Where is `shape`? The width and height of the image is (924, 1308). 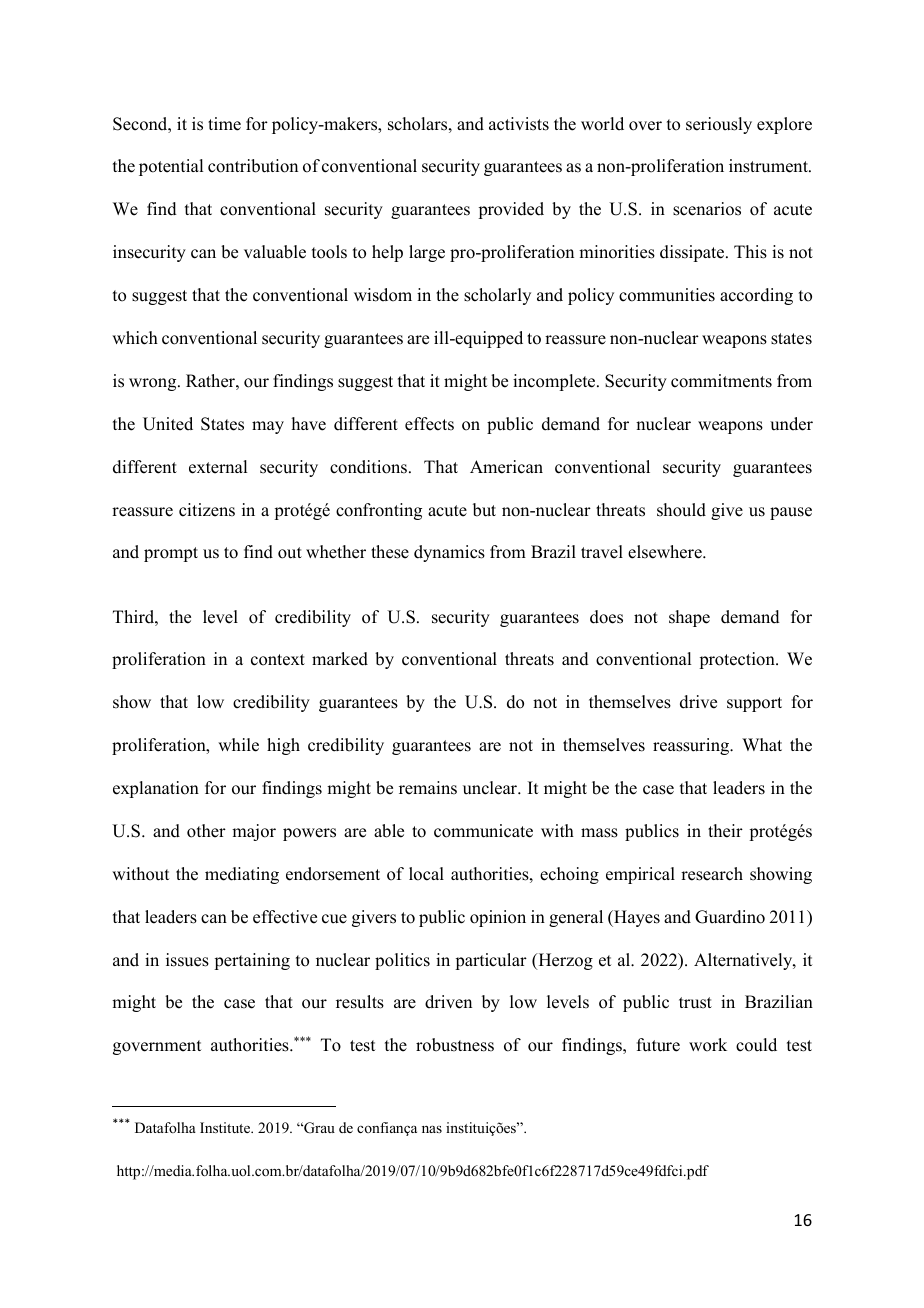 shape is located at coordinates (689, 618).
